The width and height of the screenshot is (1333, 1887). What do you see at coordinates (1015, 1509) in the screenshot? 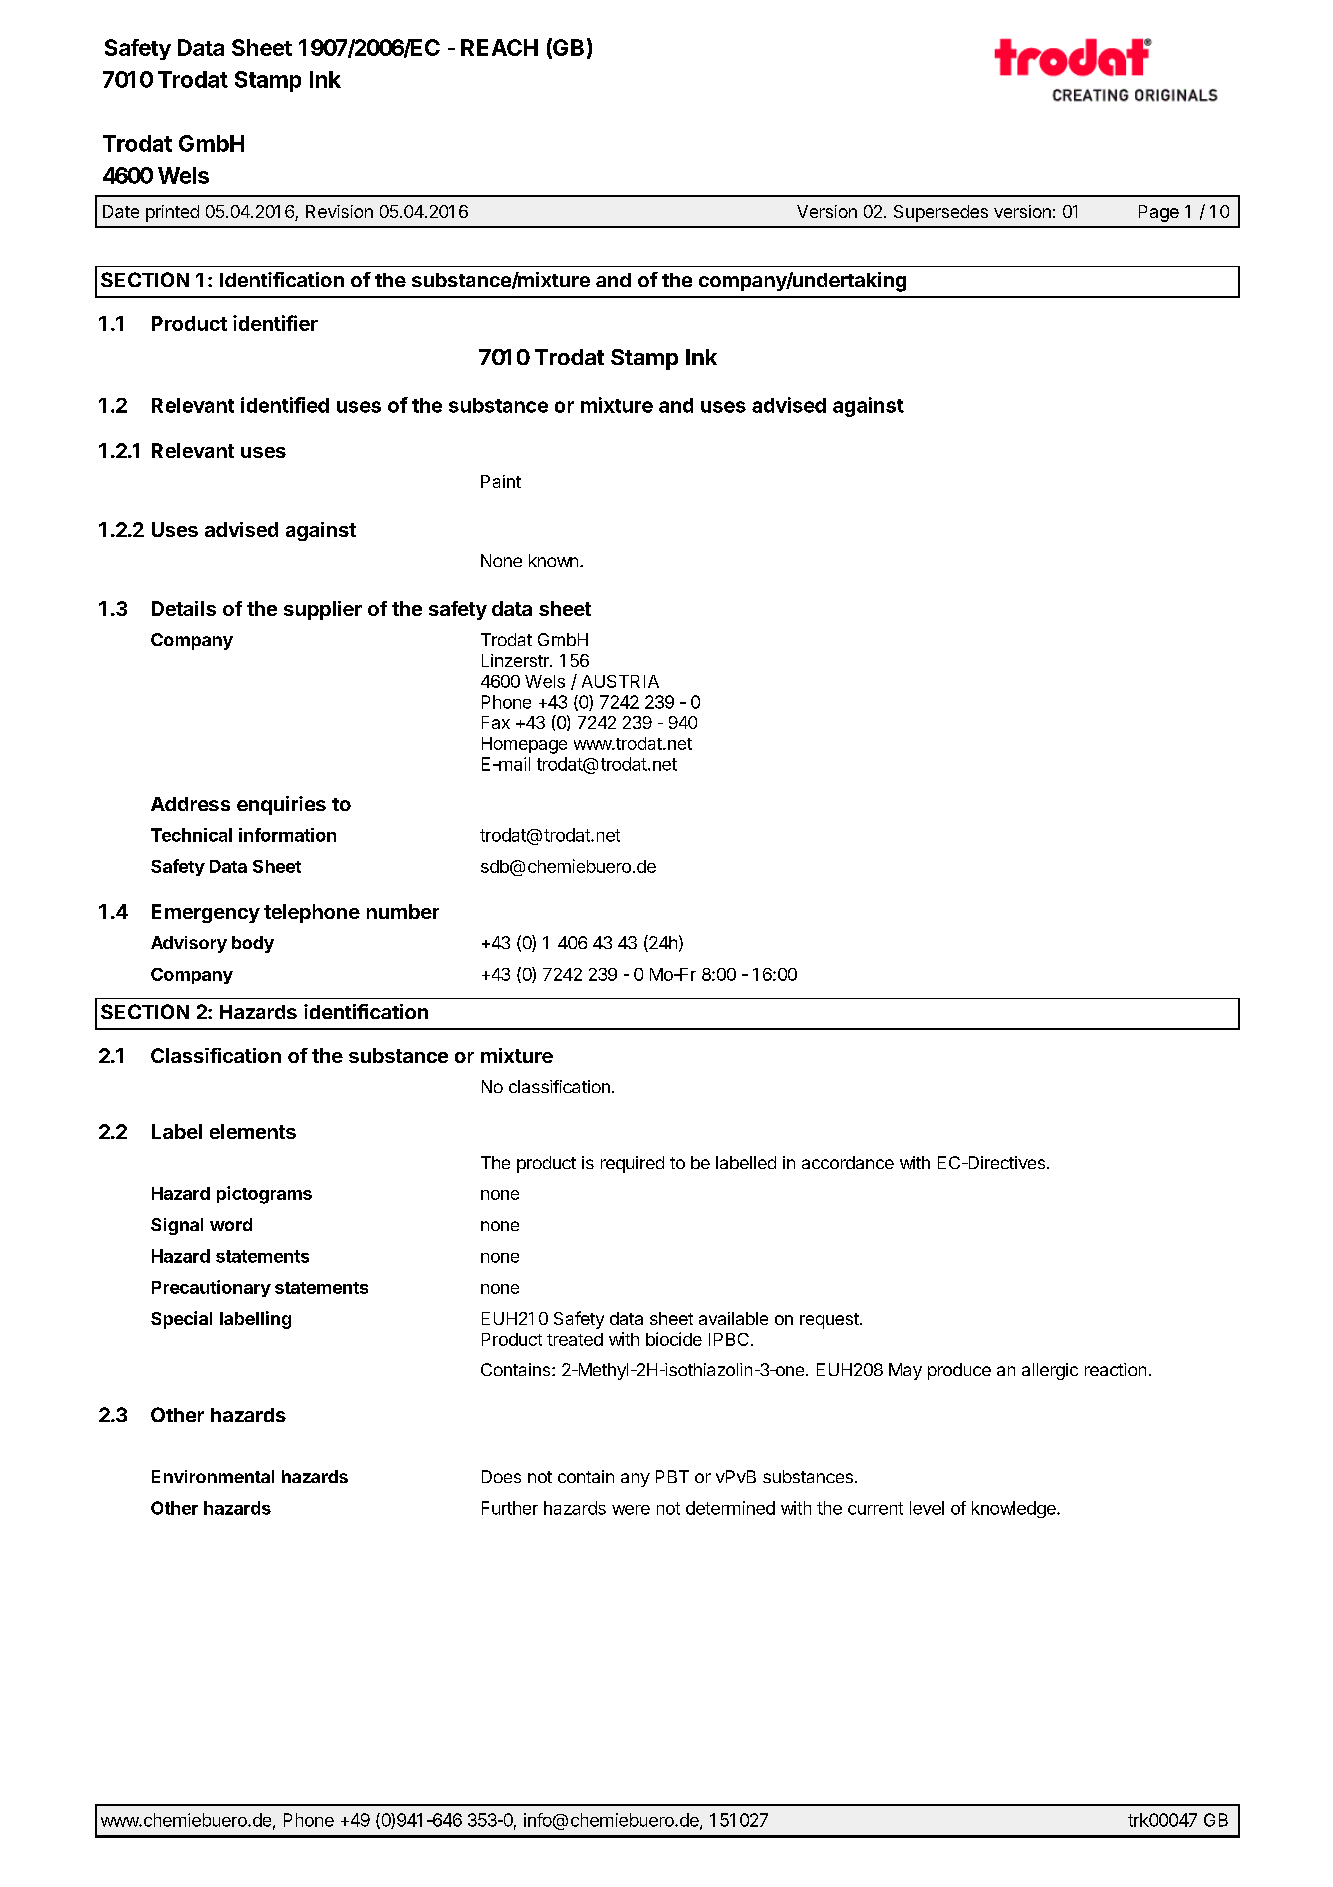
I see `knowledge` at bounding box center [1015, 1509].
